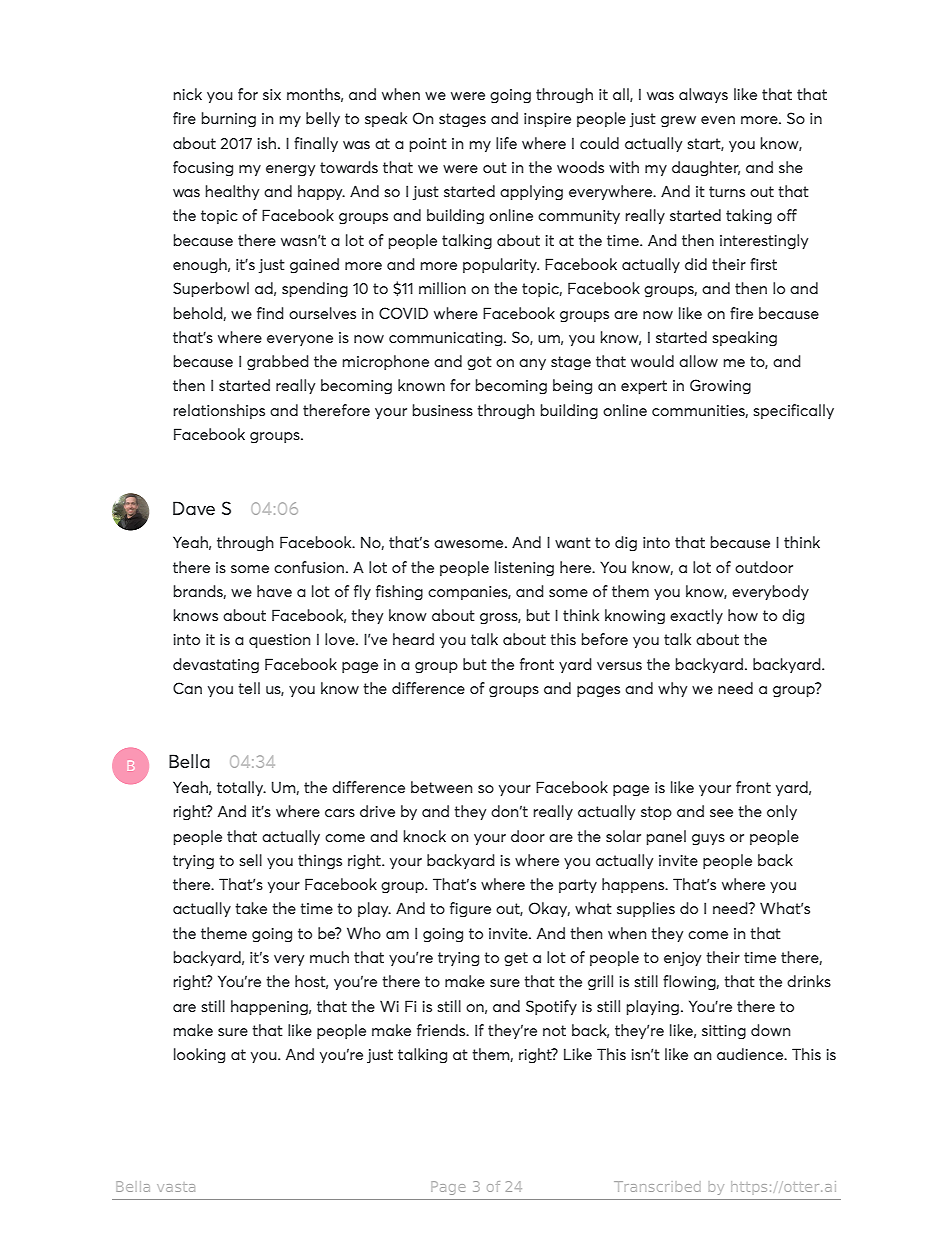 Image resolution: width=952 pixels, height=1233 pixels. I want to click on business, so click(443, 410).
